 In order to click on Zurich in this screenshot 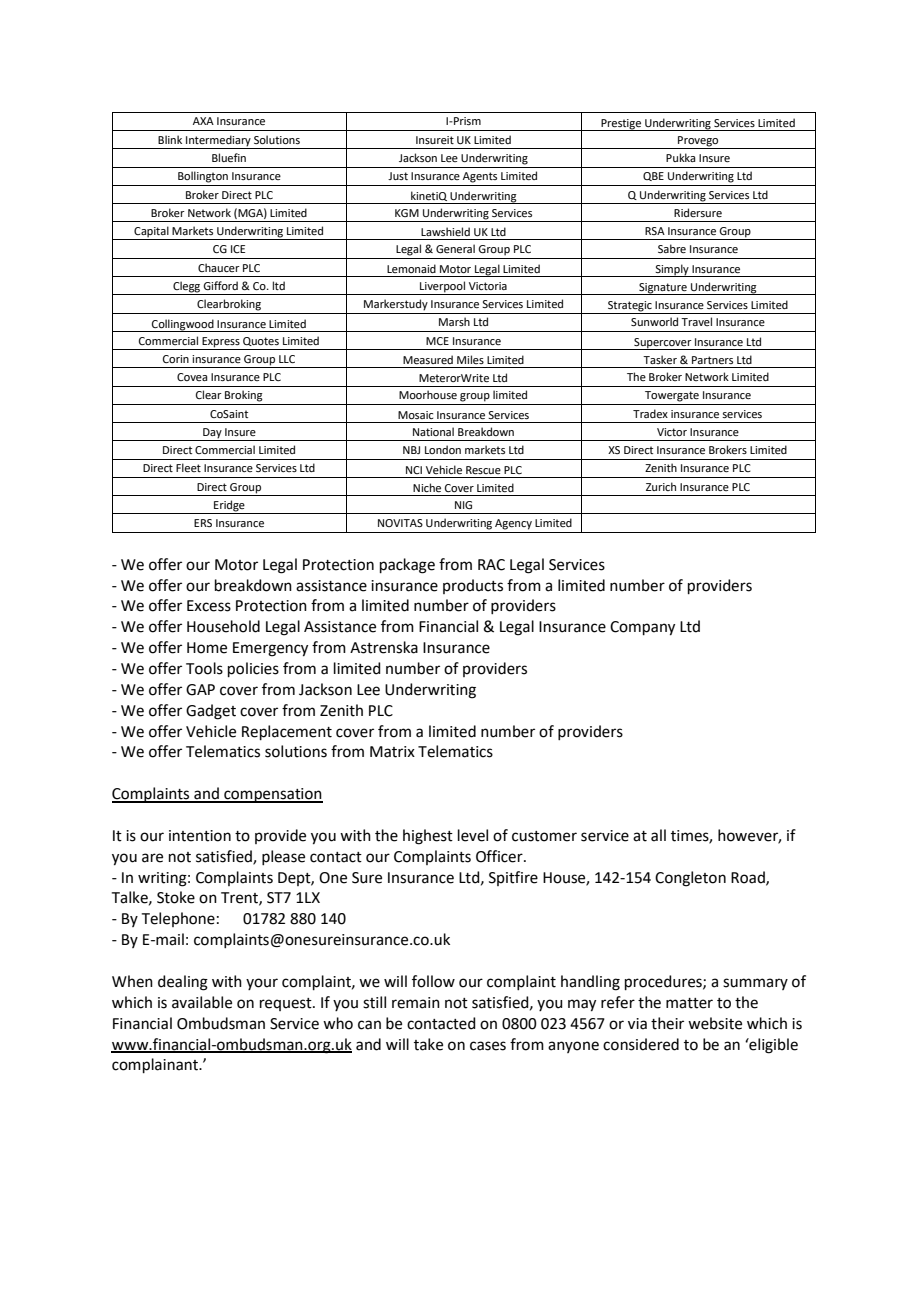, I will do `click(661, 486)`.
